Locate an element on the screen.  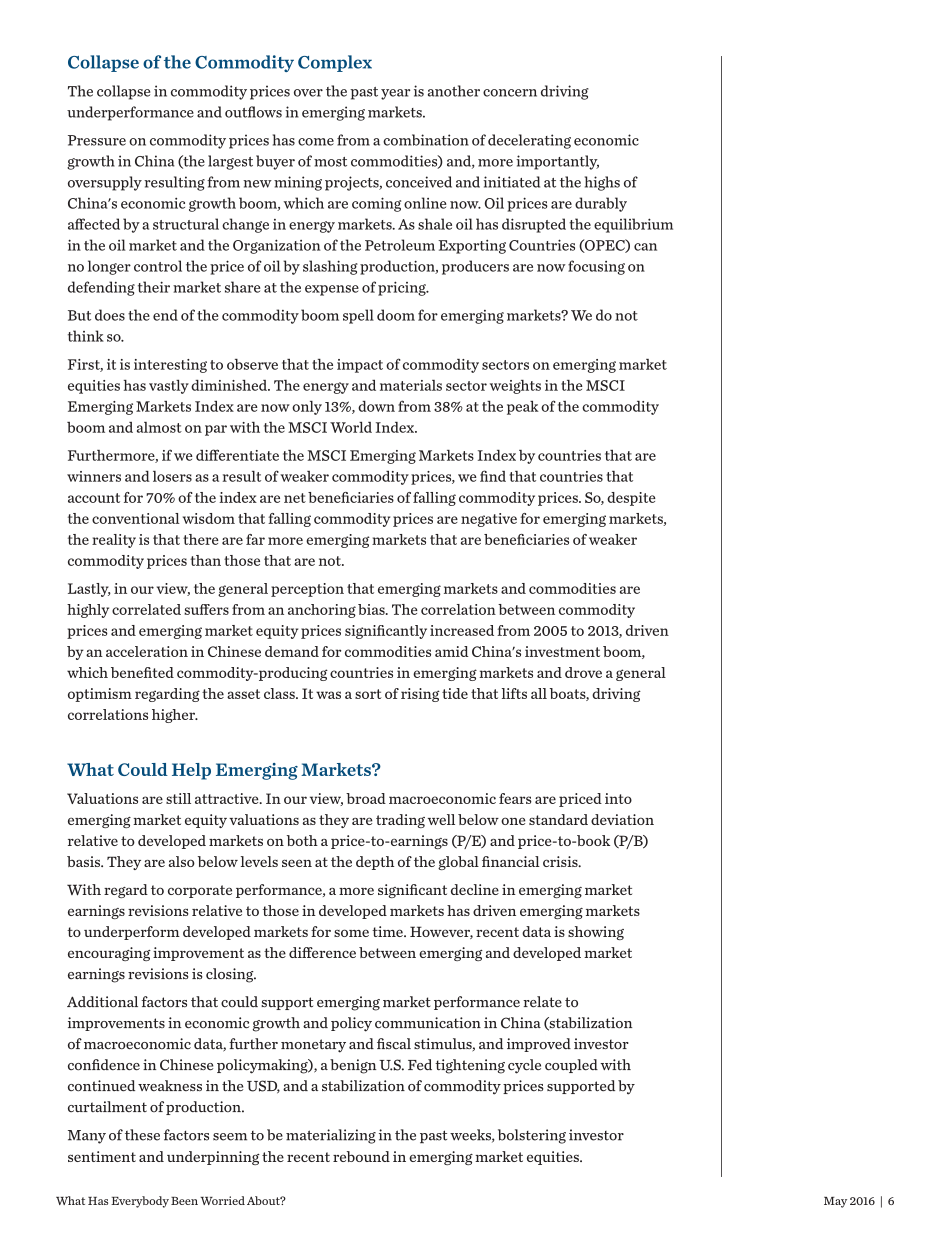
May is located at coordinates (835, 1202).
